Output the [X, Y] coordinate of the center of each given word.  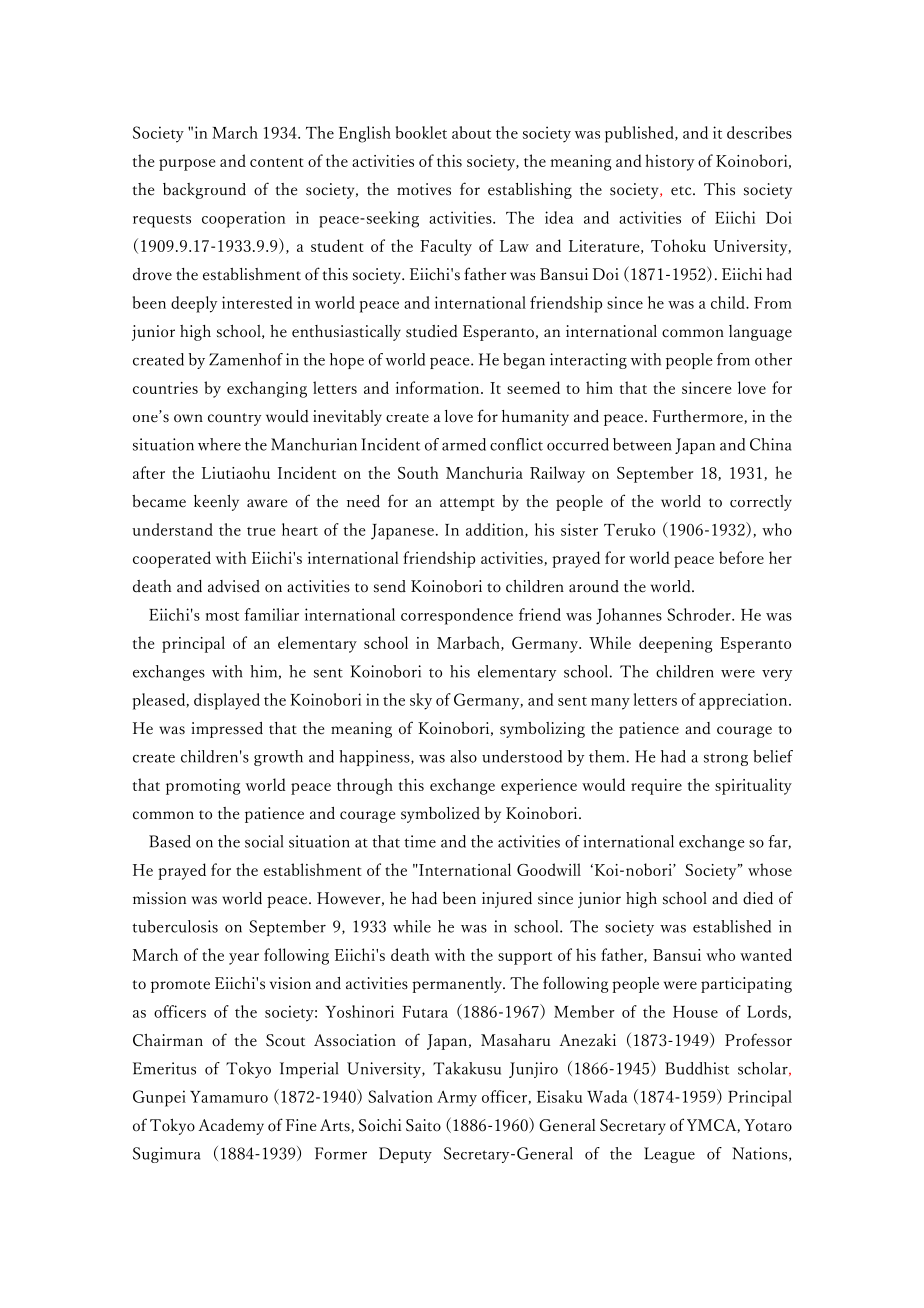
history [669, 162]
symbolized [440, 815]
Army [457, 1098]
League [669, 1155]
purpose [187, 165]
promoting [203, 787]
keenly [216, 503]
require [656, 787]
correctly [761, 503]
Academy [231, 1127]
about [471, 132]
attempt [467, 504]
